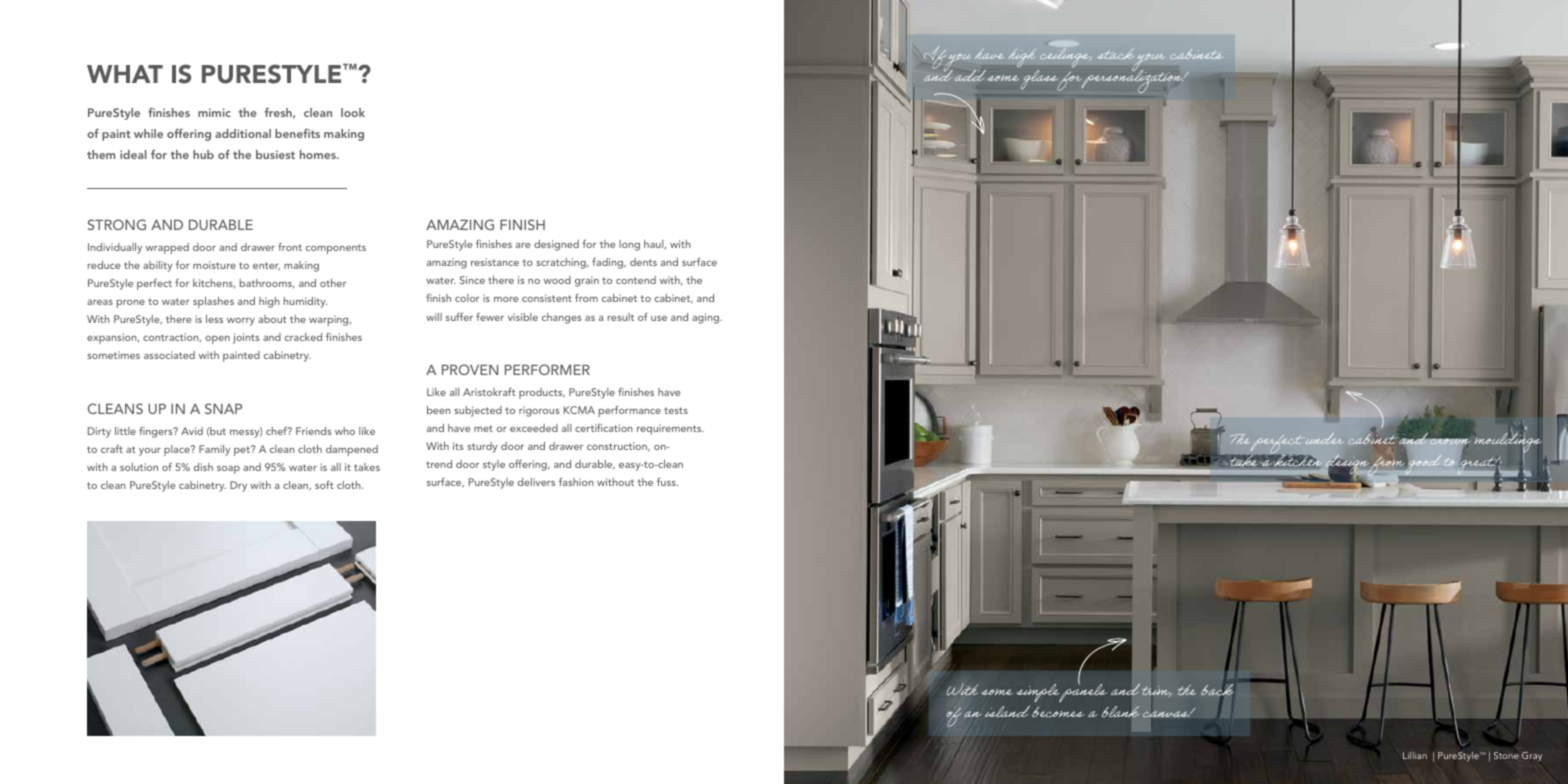 The image size is (1568, 784). What do you see at coordinates (238, 486) in the document?
I see `Dry` at bounding box center [238, 486].
